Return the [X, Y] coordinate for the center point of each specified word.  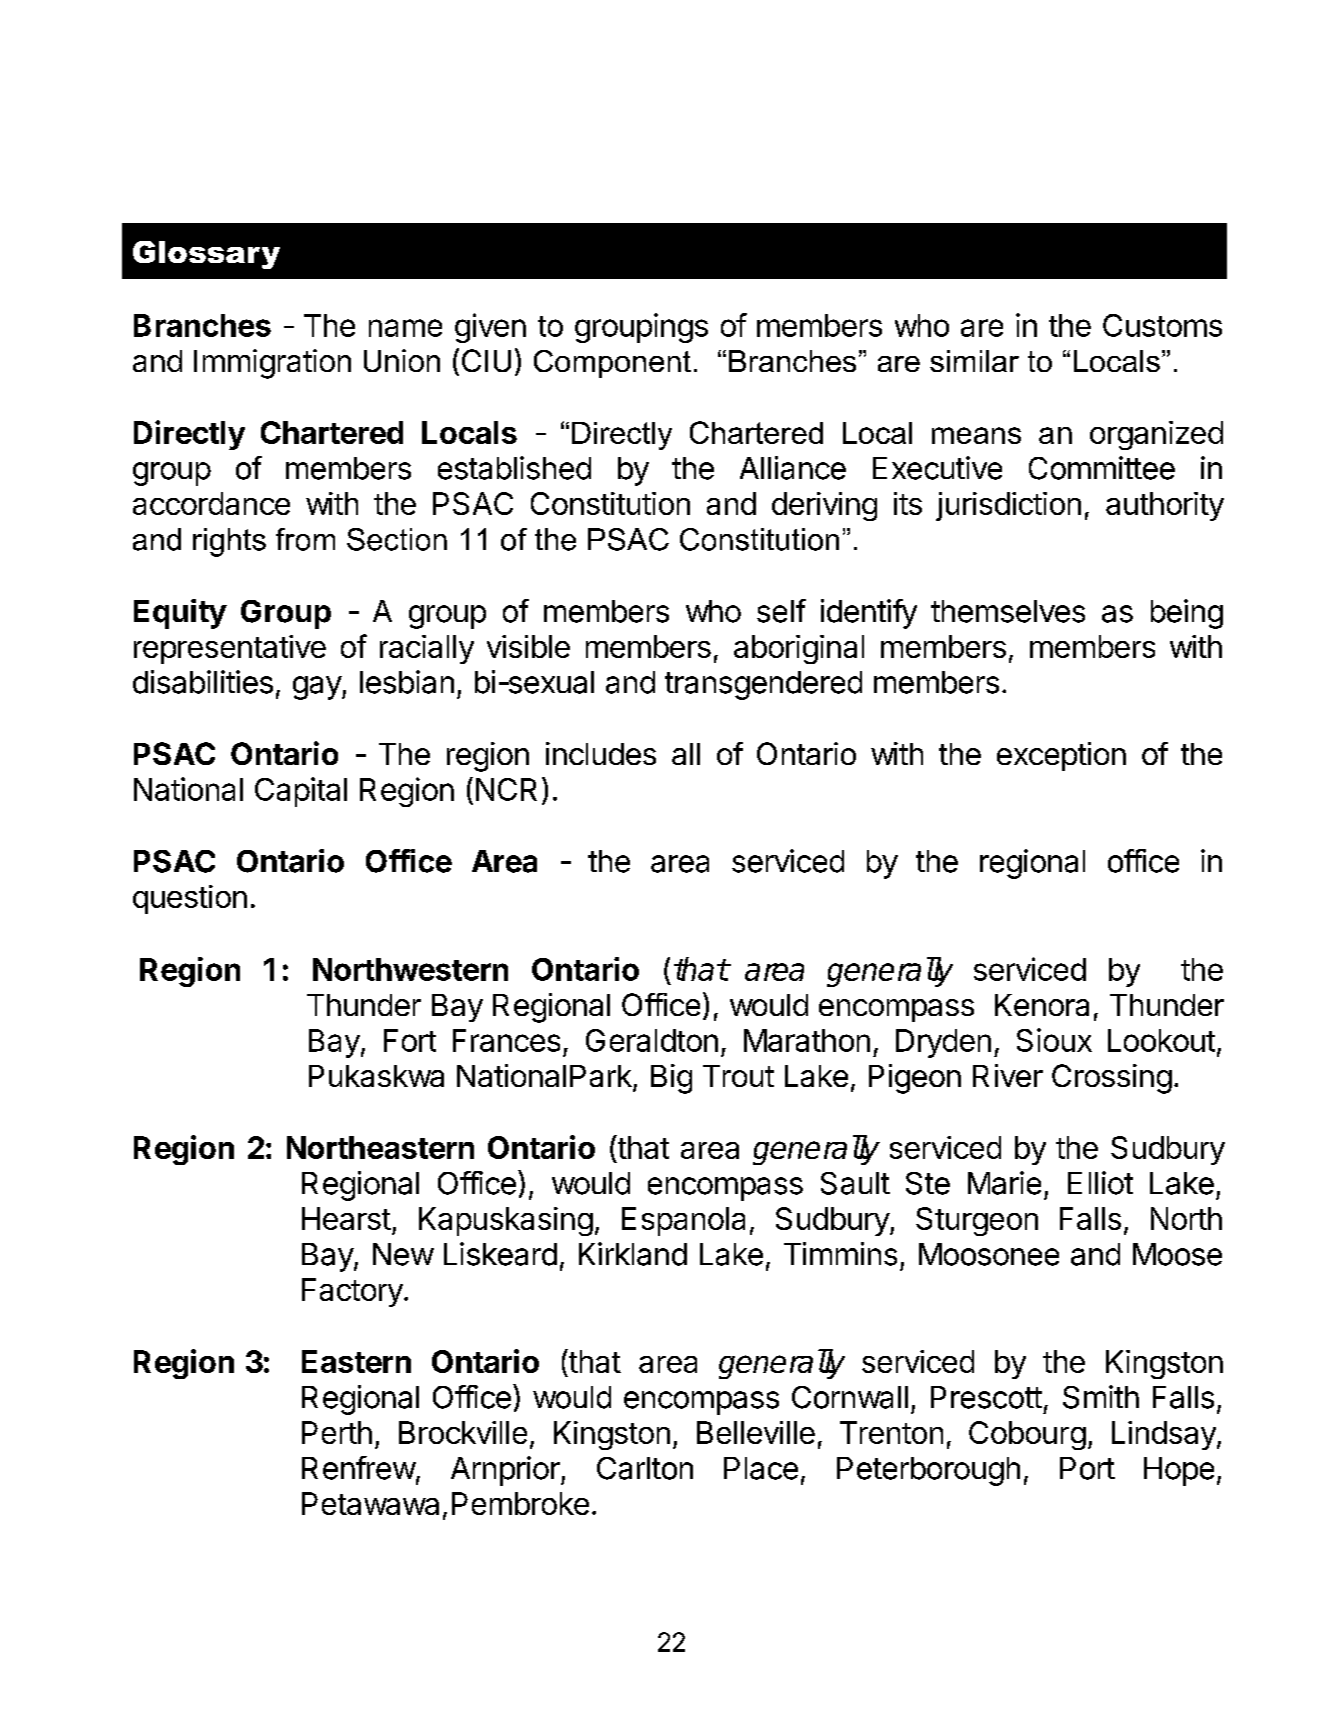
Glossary [206, 255]
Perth [337, 1432]
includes [601, 753]
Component [612, 364]
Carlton [645, 1468]
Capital [301, 792]
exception [1061, 756]
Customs [1162, 325]
